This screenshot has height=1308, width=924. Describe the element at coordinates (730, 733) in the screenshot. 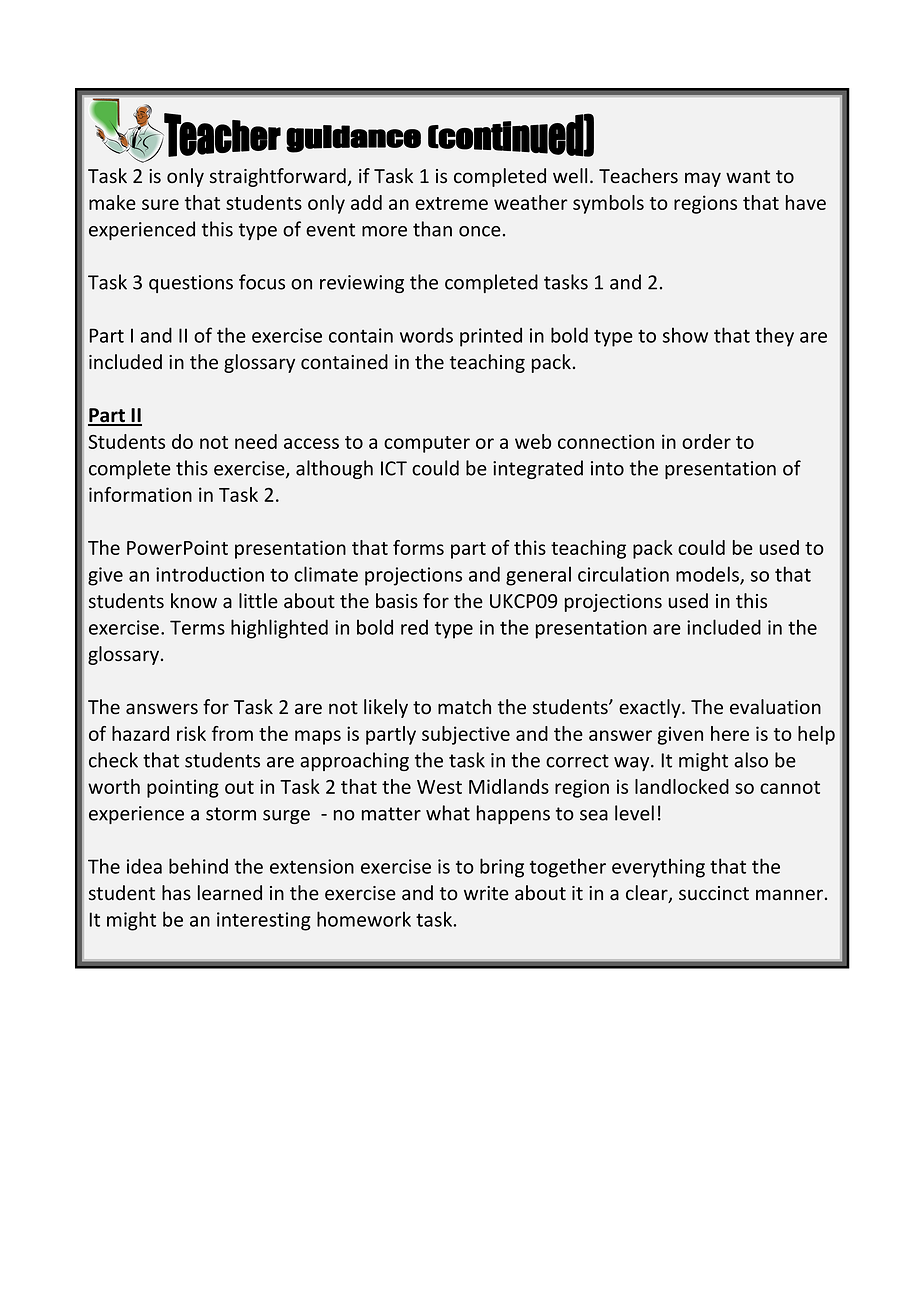

I see `here` at that location.
